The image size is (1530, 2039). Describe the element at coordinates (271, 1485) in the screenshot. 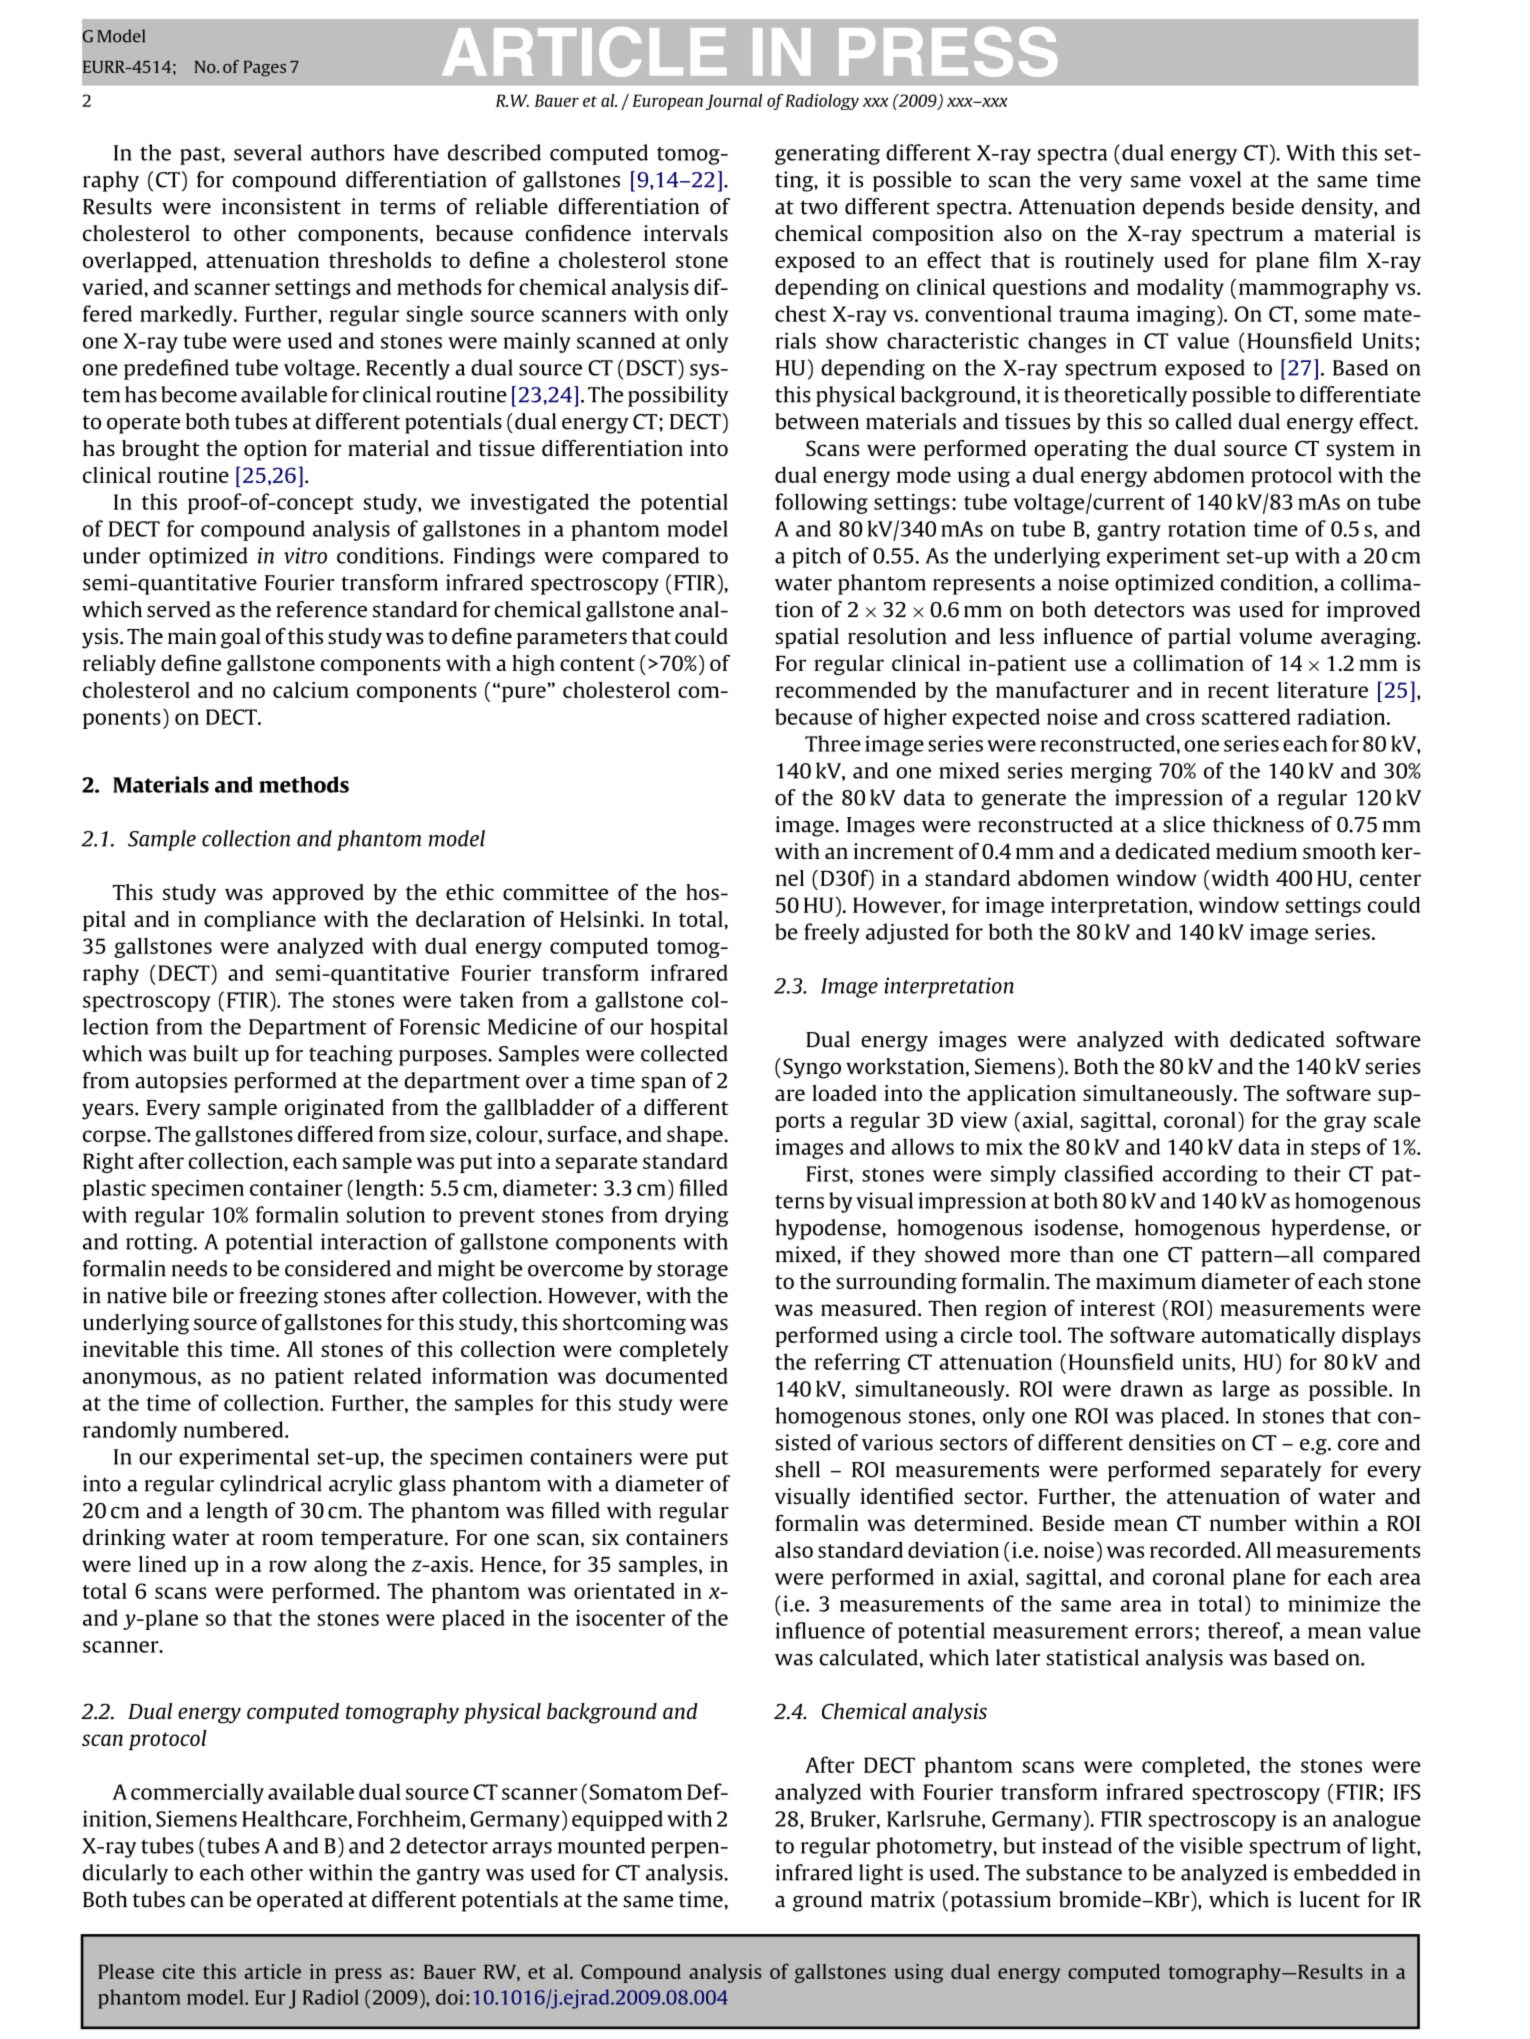

I see `cylindrical` at that location.
